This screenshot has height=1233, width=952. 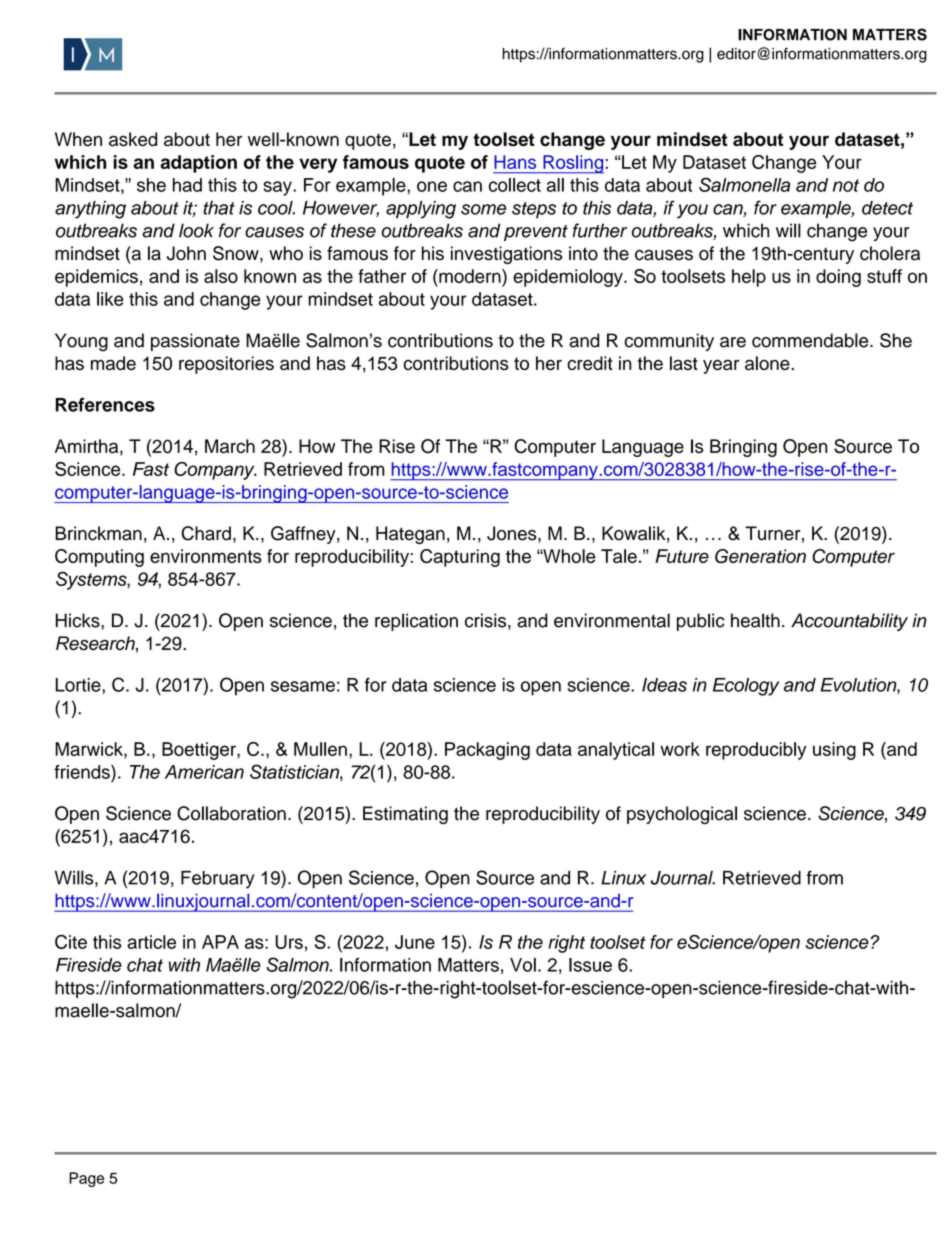 I want to click on Page, so click(x=86, y=1179).
